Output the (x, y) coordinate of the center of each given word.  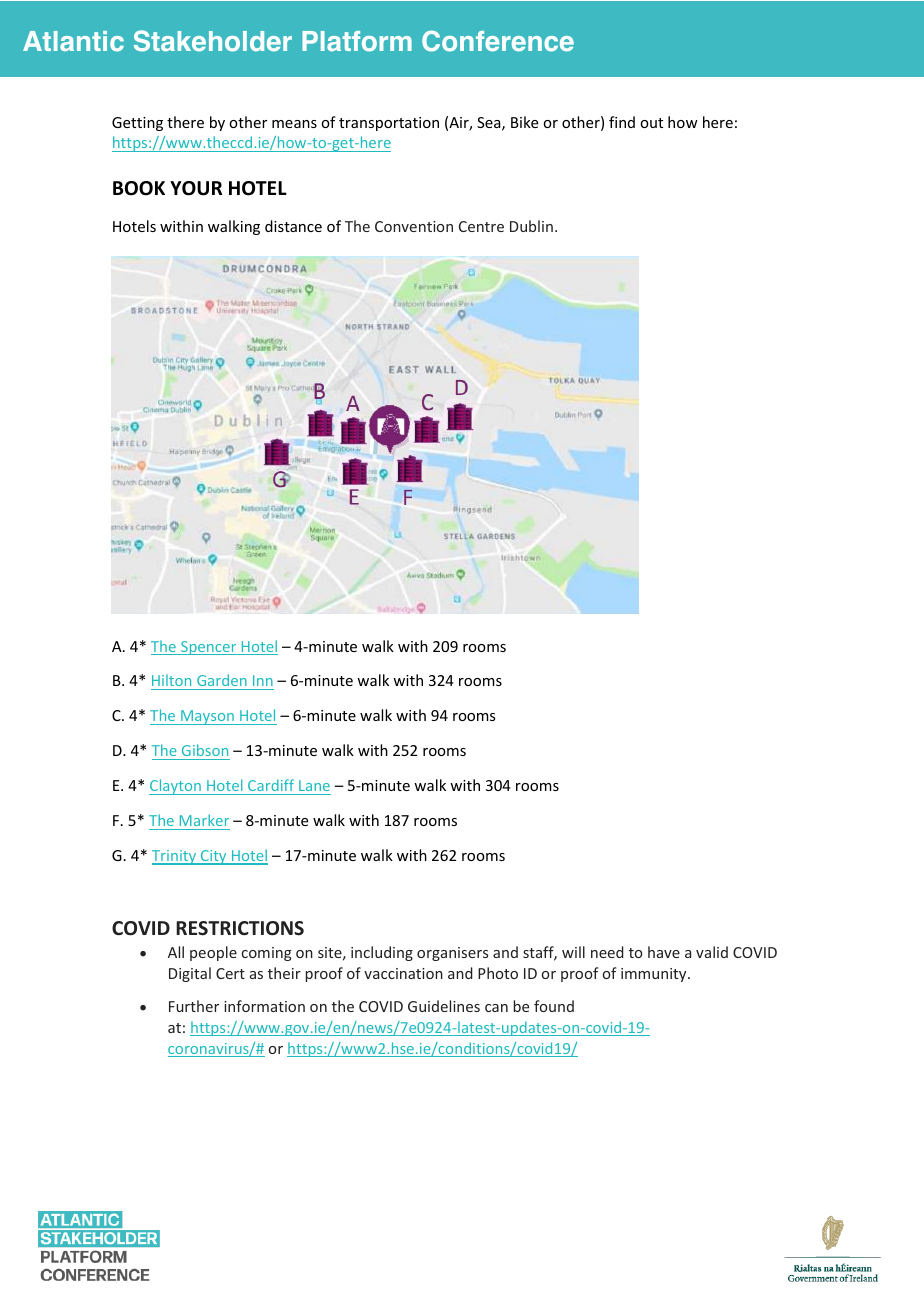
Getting (137, 124)
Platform (357, 41)
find (622, 122)
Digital (190, 974)
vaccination (403, 973)
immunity (655, 975)
